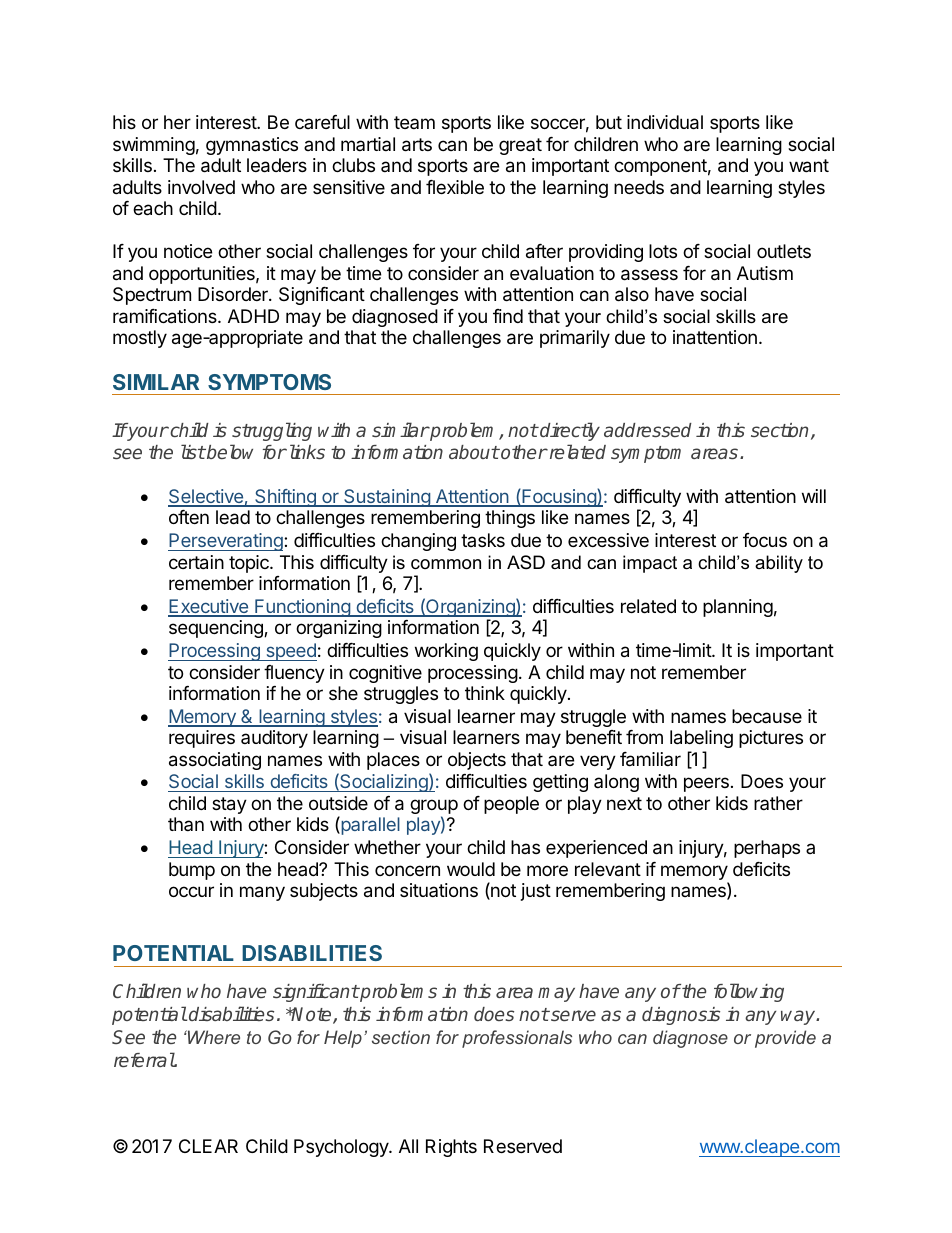 The image size is (952, 1233). I want to click on want, so click(809, 166).
